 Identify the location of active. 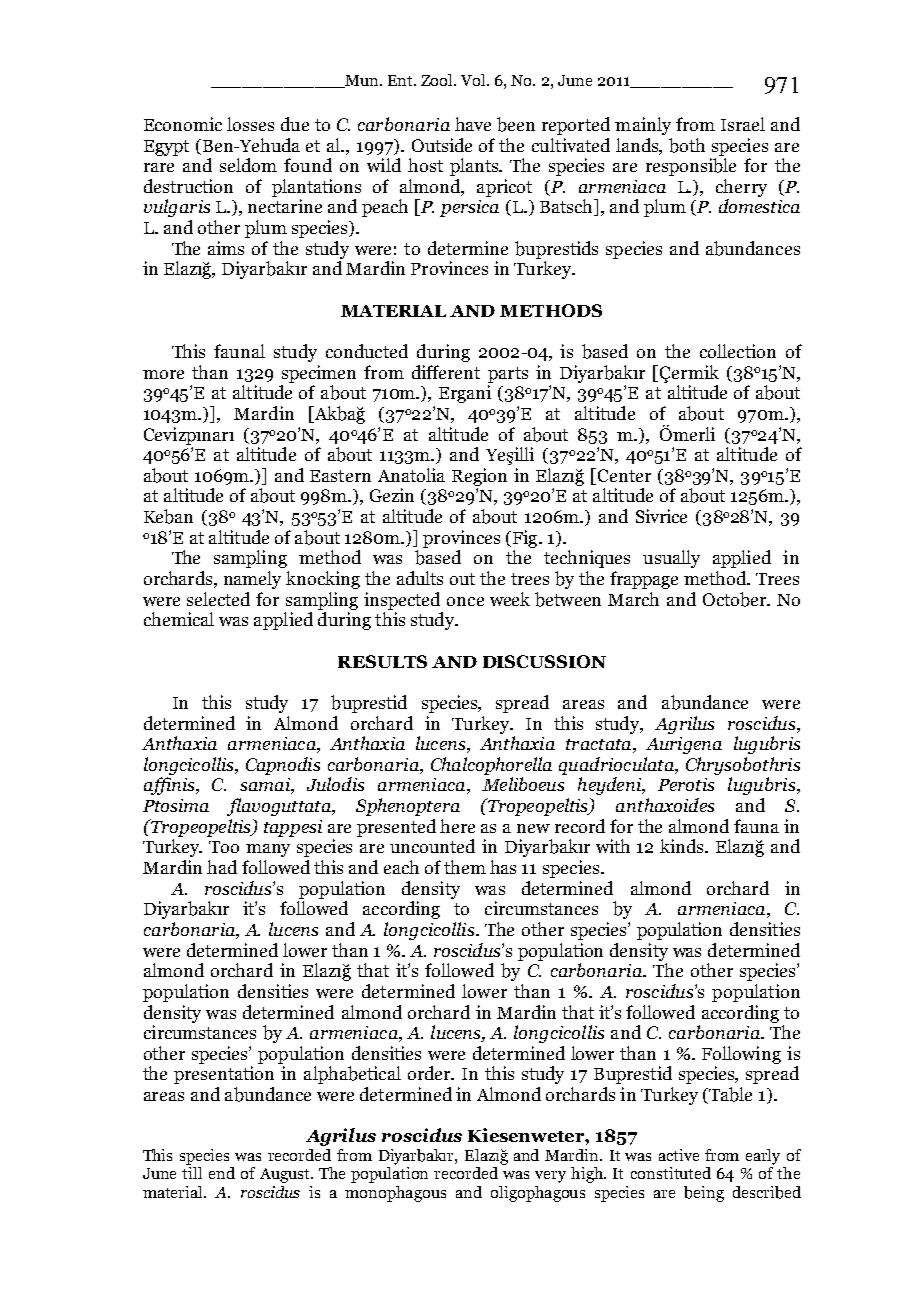
(679, 1155).
